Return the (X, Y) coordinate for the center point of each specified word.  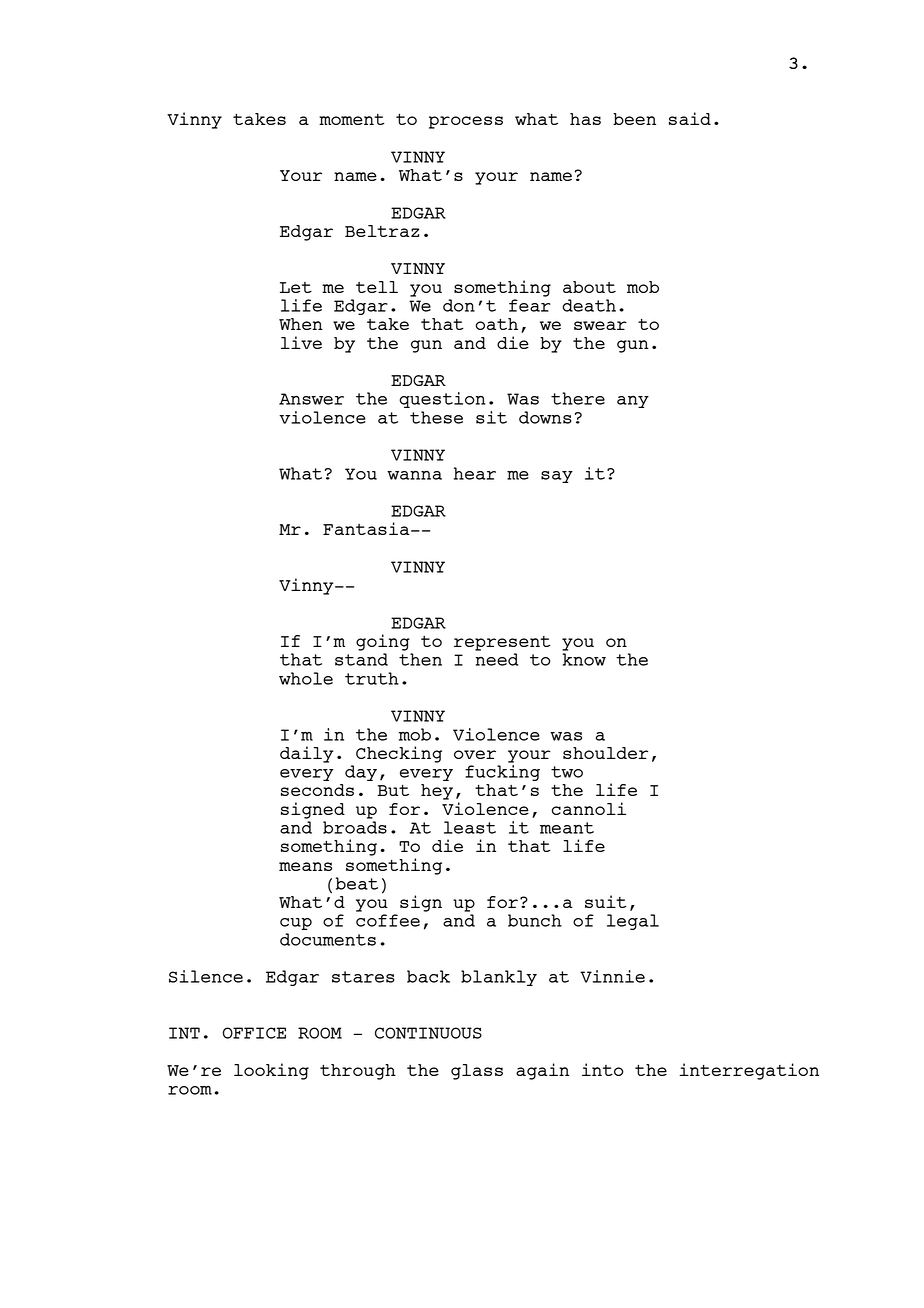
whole (306, 678)
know (584, 659)
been (634, 119)
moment (352, 119)
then (420, 659)
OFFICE (254, 1033)
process (466, 122)
